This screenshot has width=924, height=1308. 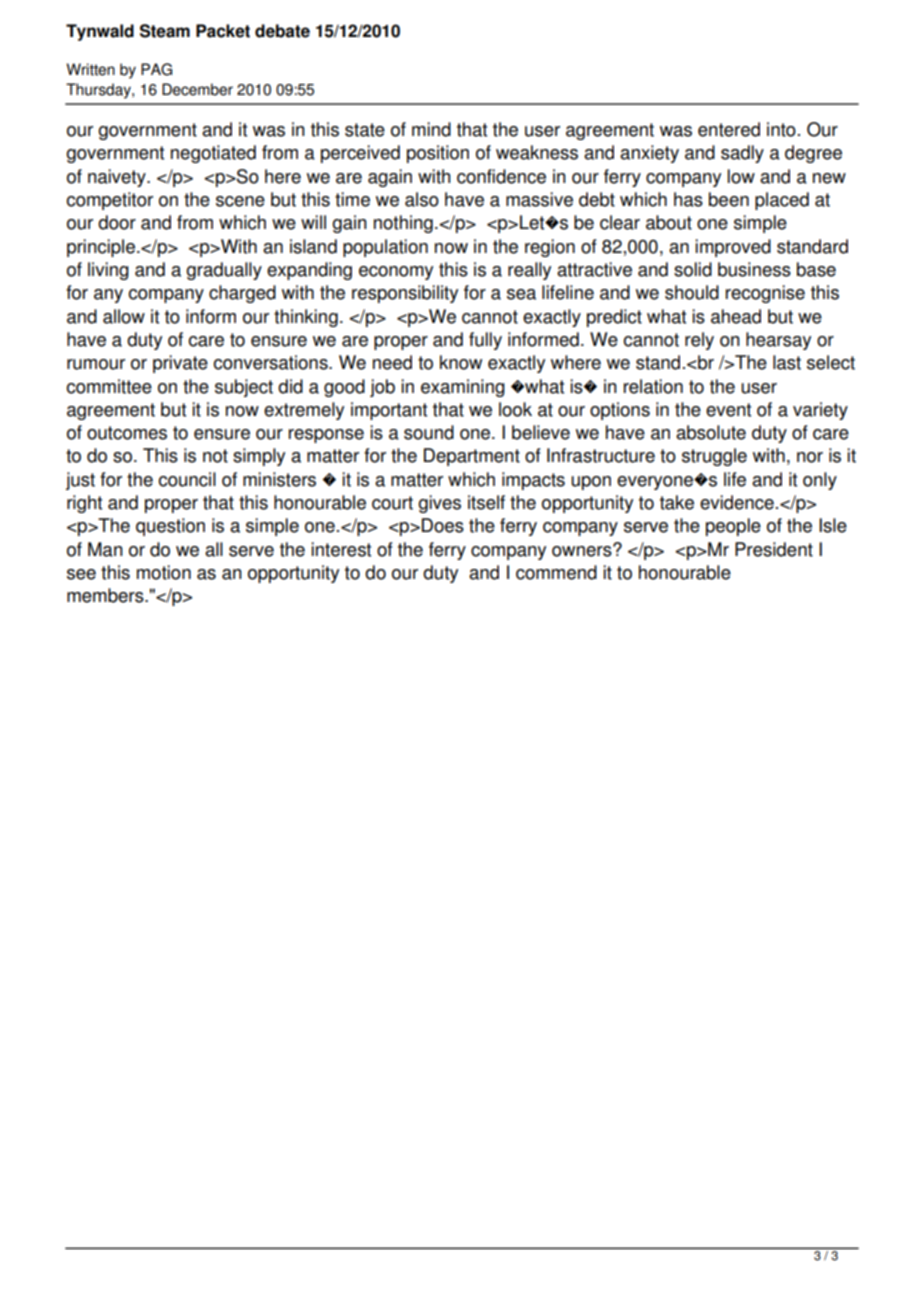 What do you see at coordinates (282, 31) in the screenshot?
I see `debate` at bounding box center [282, 31].
